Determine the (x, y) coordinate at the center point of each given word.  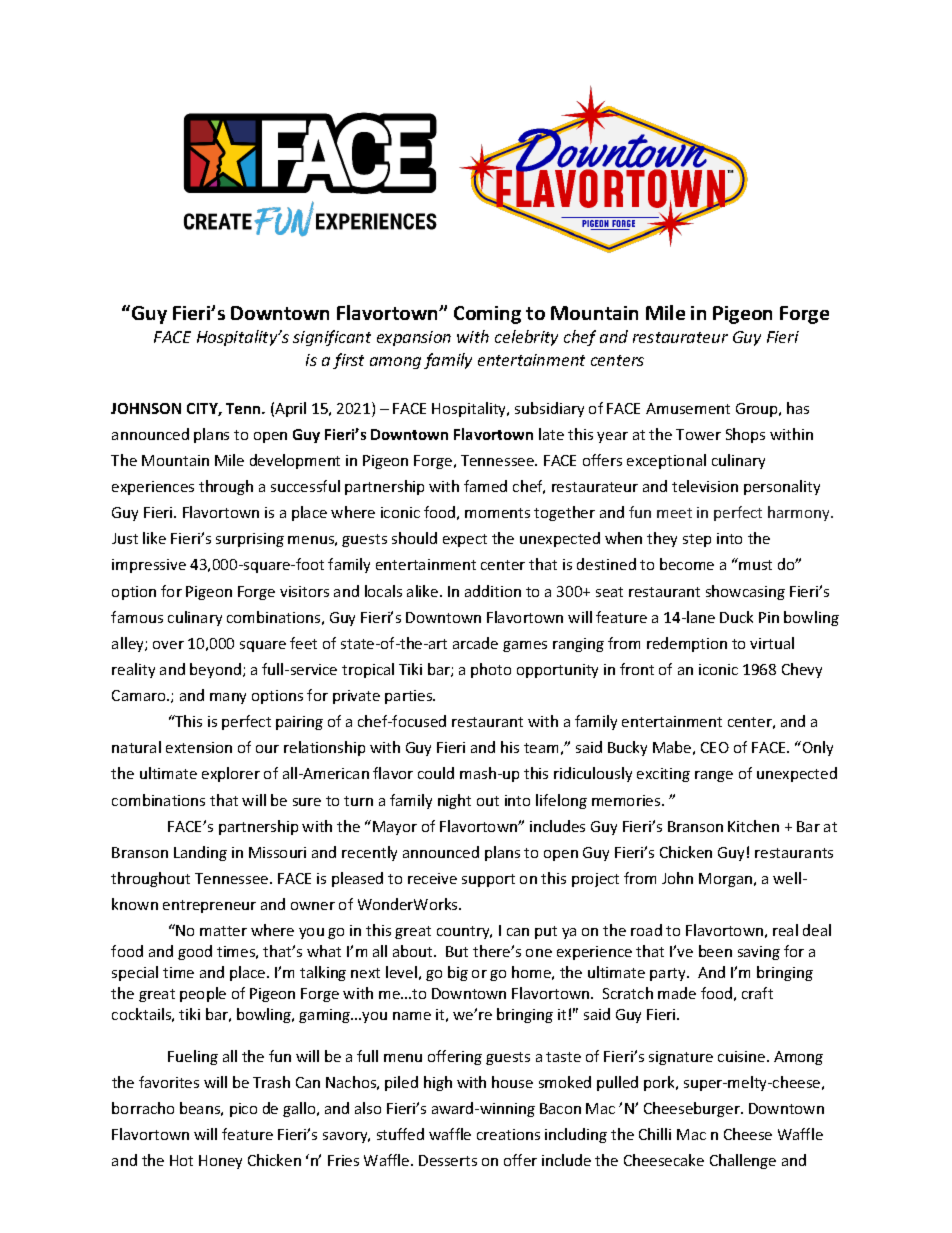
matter (223, 931)
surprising (250, 540)
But (457, 951)
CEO (715, 747)
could (436, 773)
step (697, 540)
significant (332, 338)
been (715, 951)
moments (497, 513)
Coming (487, 315)
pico (243, 1110)
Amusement (688, 408)
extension (199, 747)
